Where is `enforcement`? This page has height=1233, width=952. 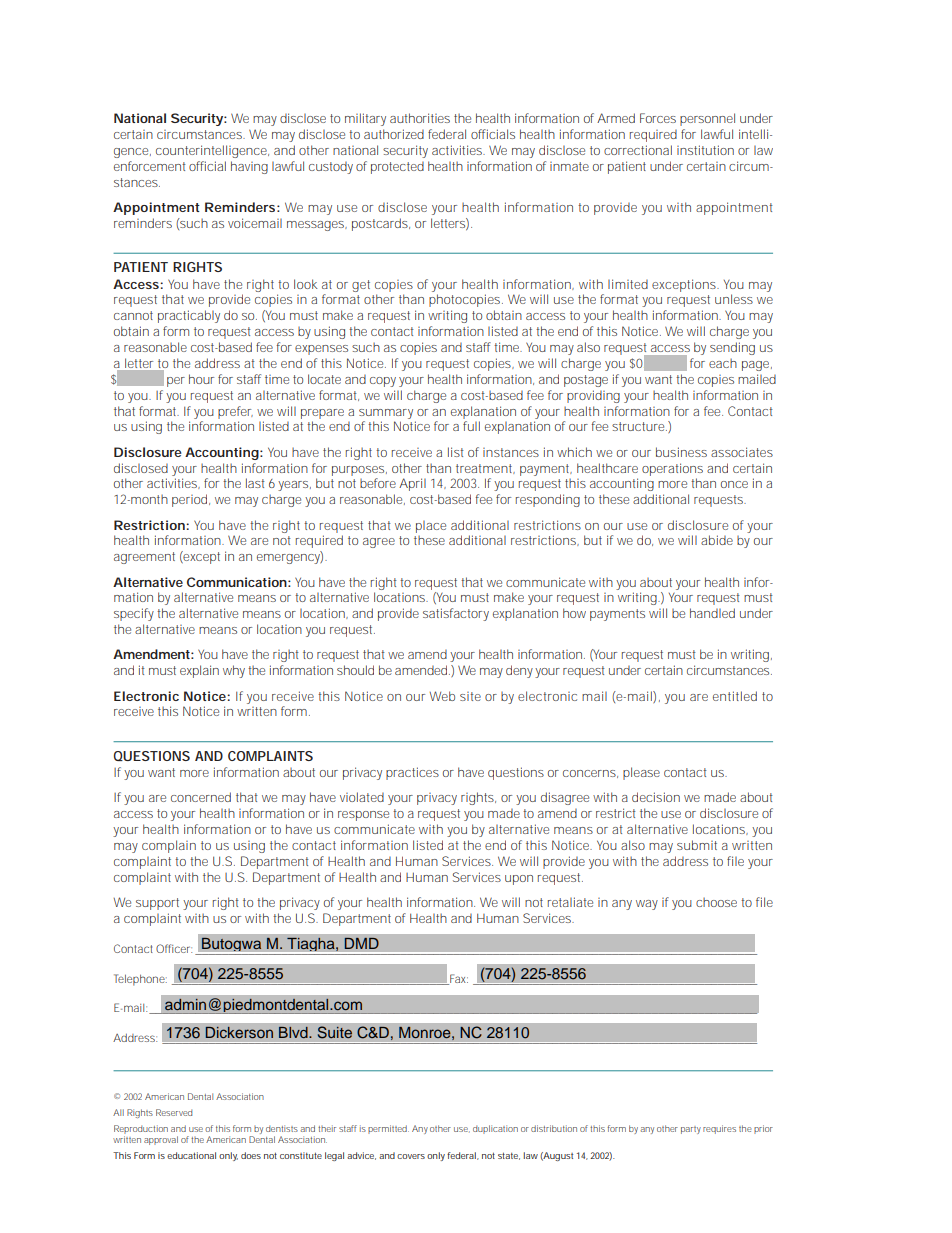 enforcement is located at coordinates (150, 166).
